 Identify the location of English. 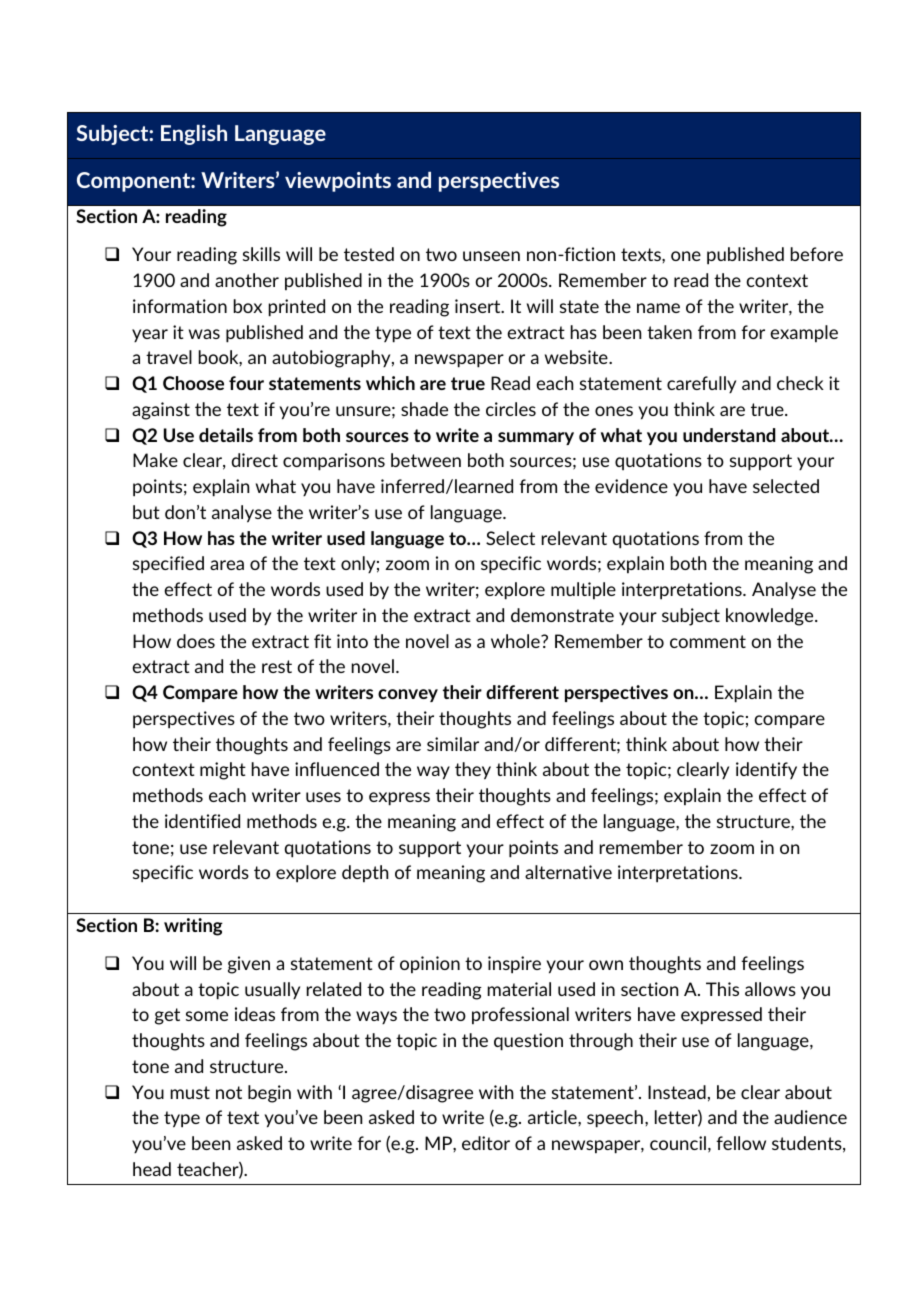
(194, 135).
